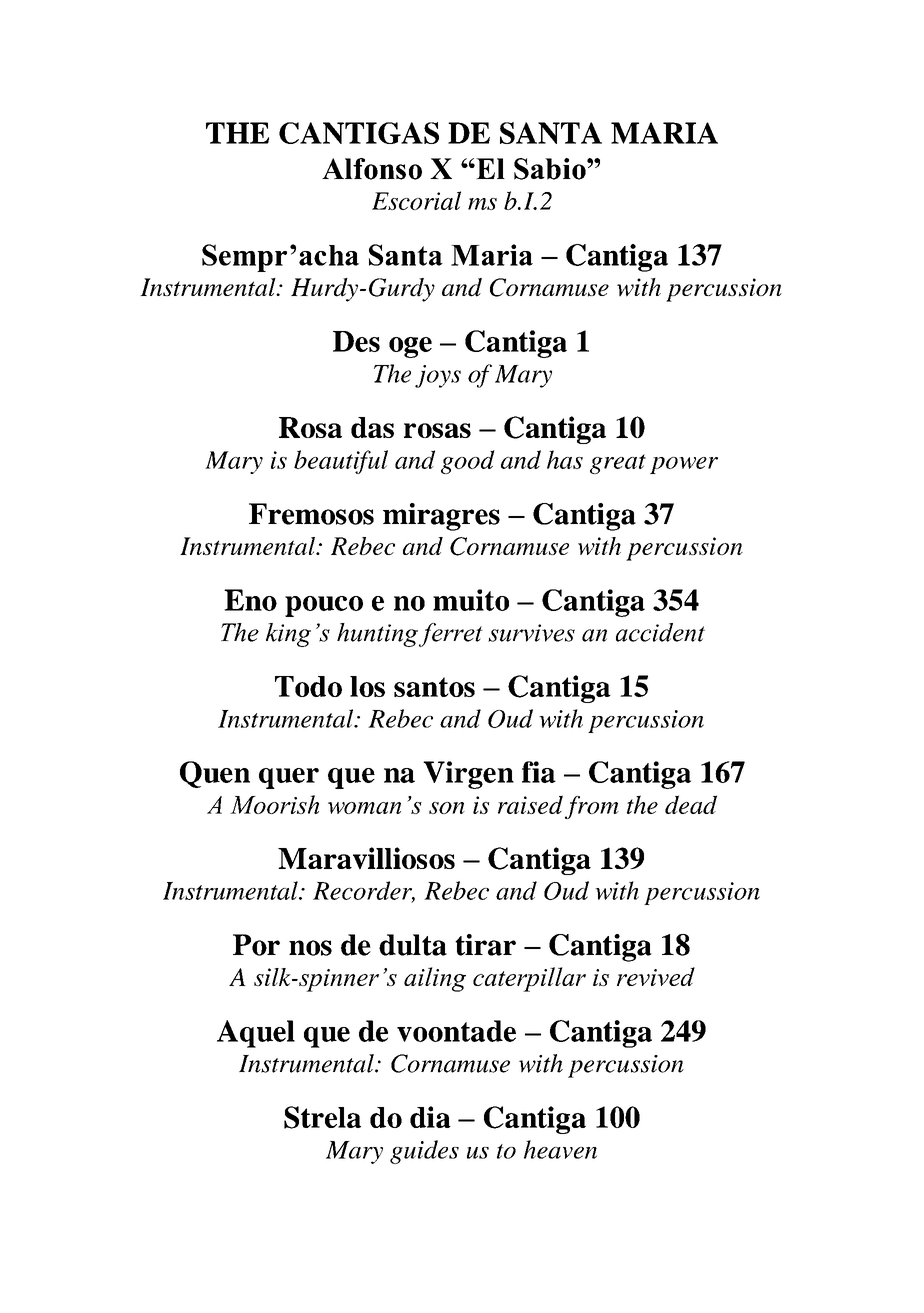  I want to click on good, so click(468, 462).
